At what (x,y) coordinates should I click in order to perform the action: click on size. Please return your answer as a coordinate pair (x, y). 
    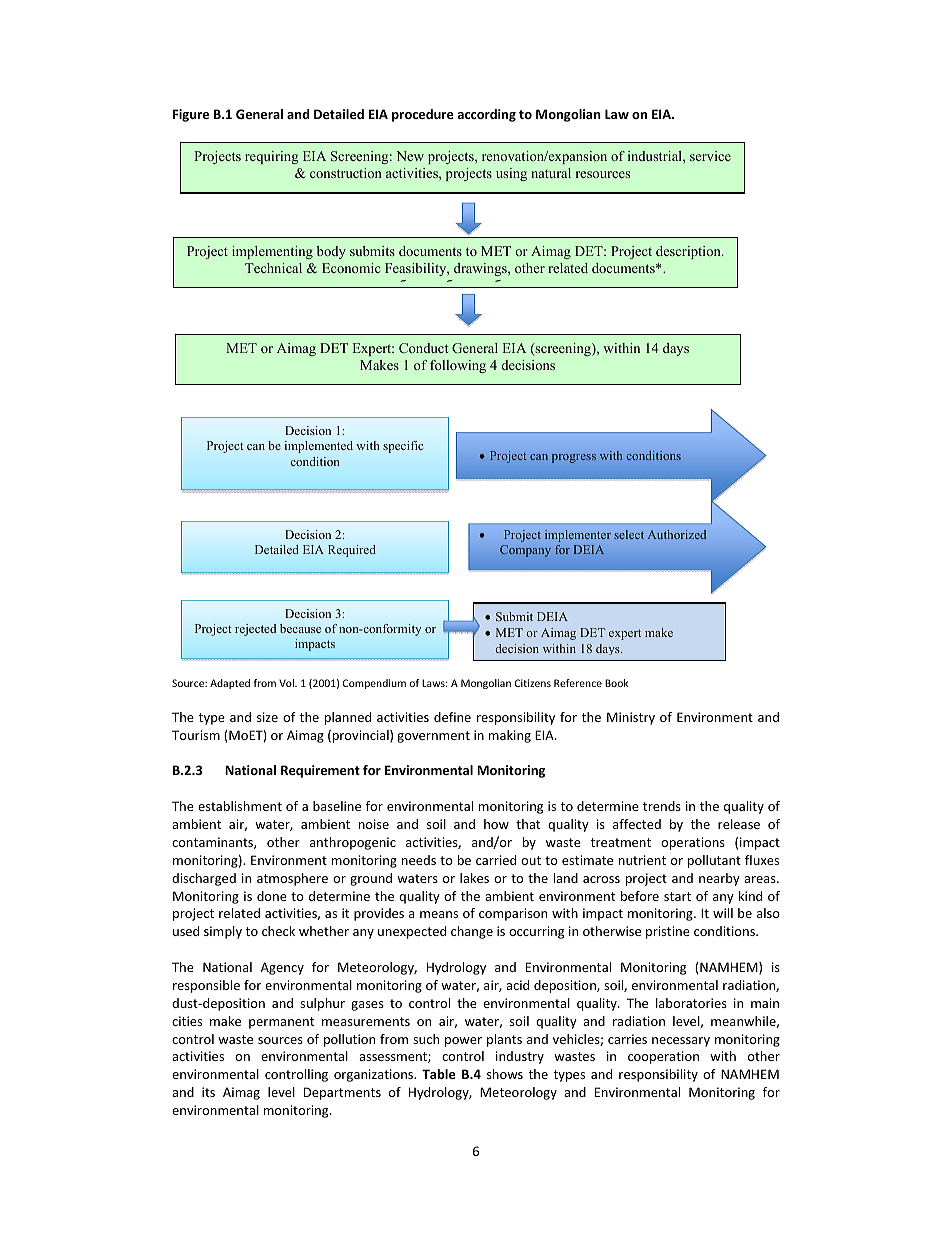
    Looking at the image, I should click on (267, 717).
